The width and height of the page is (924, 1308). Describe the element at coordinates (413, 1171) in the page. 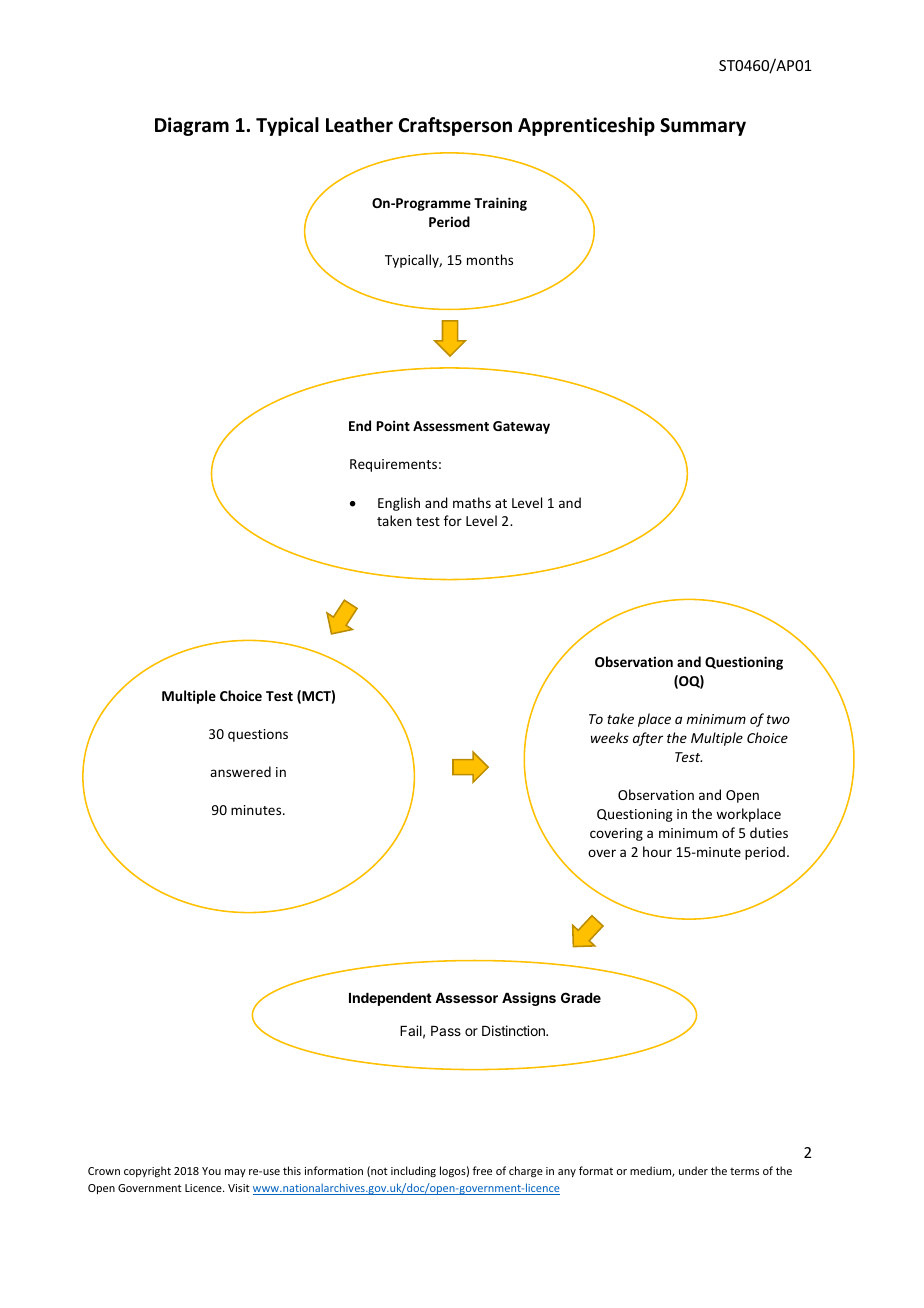

I see `including` at that location.
